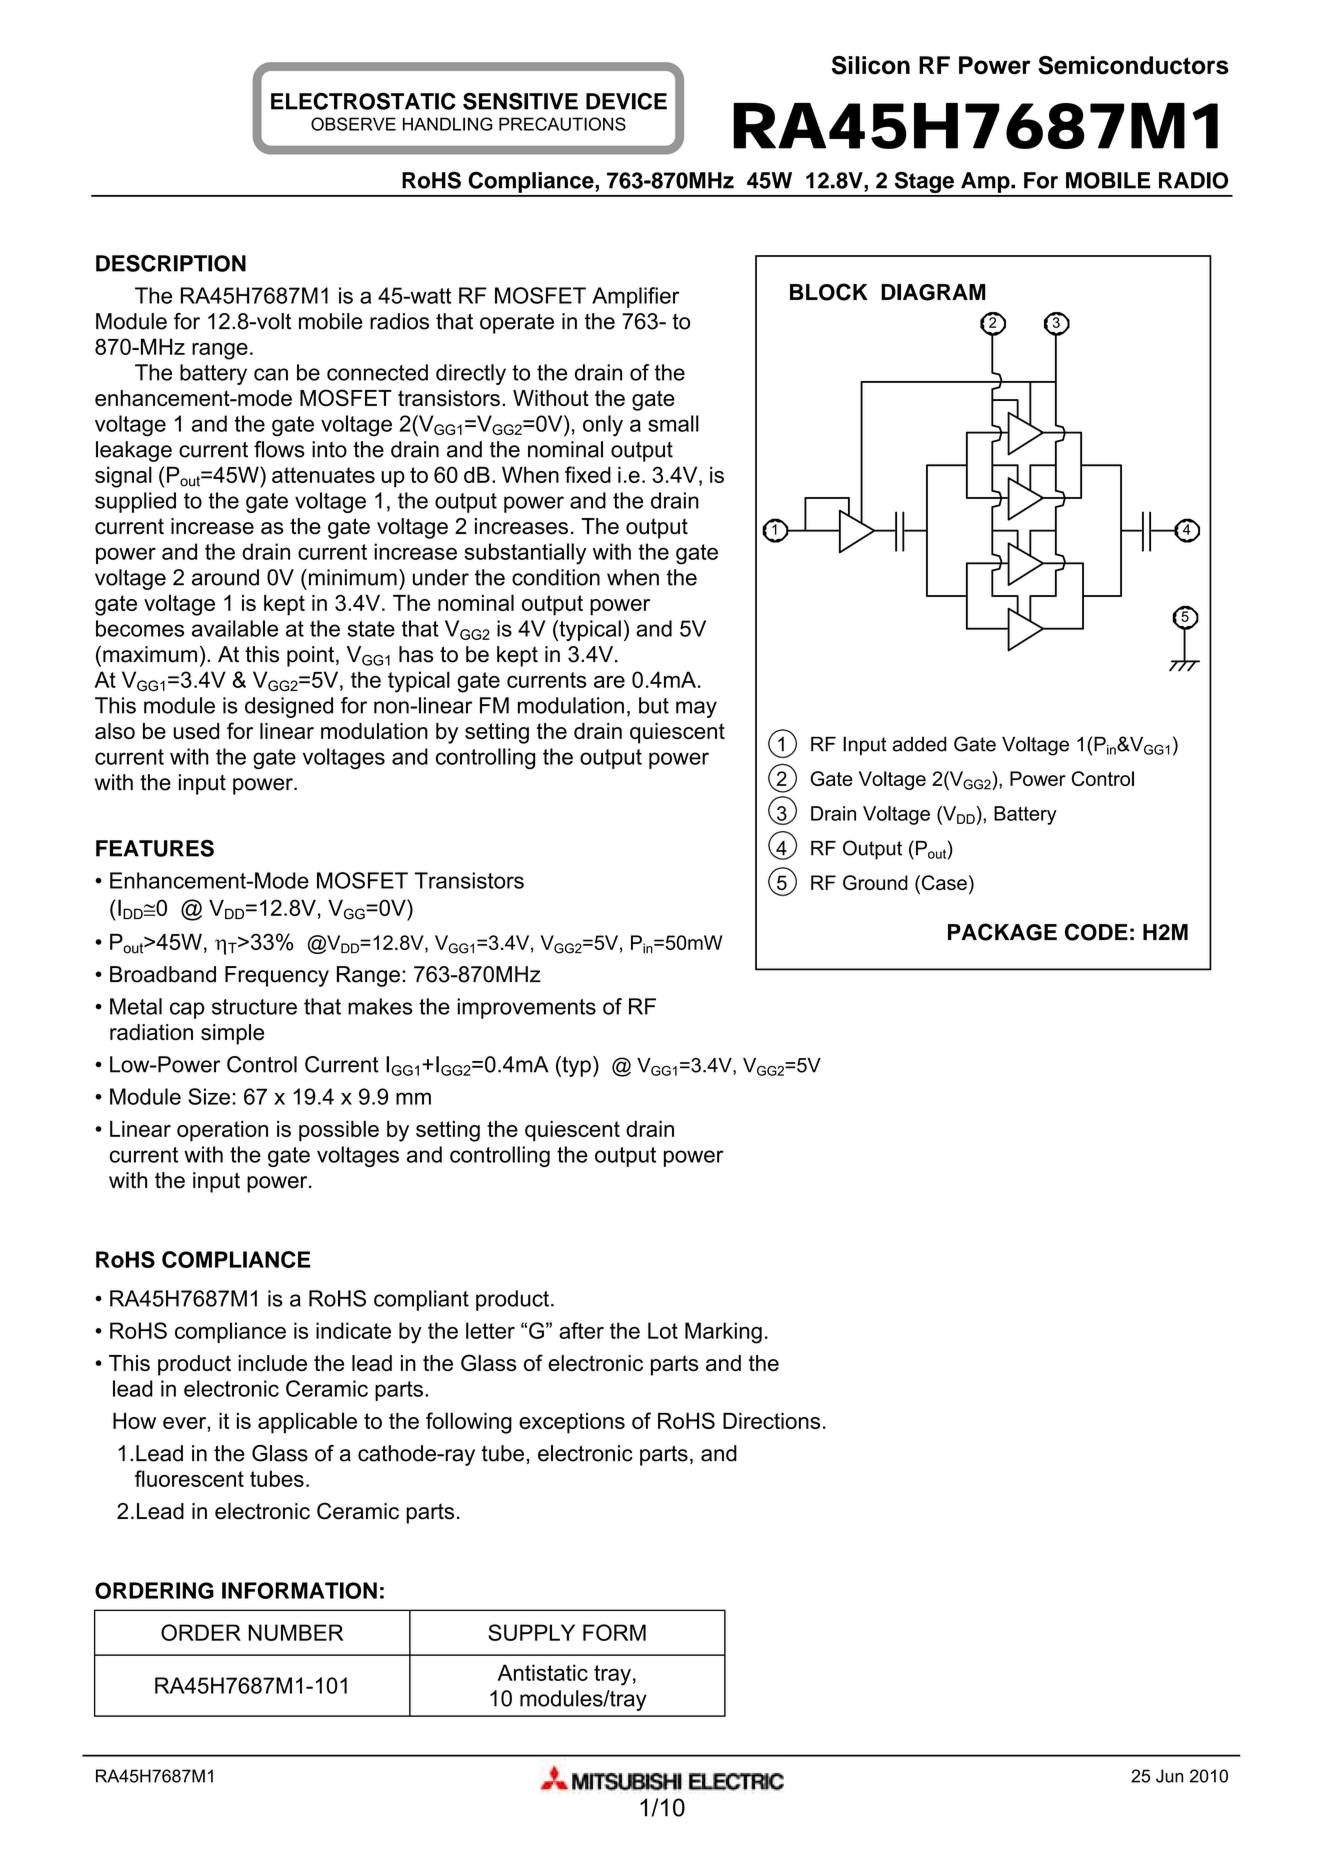 The height and width of the image is (1872, 1323). Describe the element at coordinates (277, 976) in the image. I see `Frequency` at that location.
